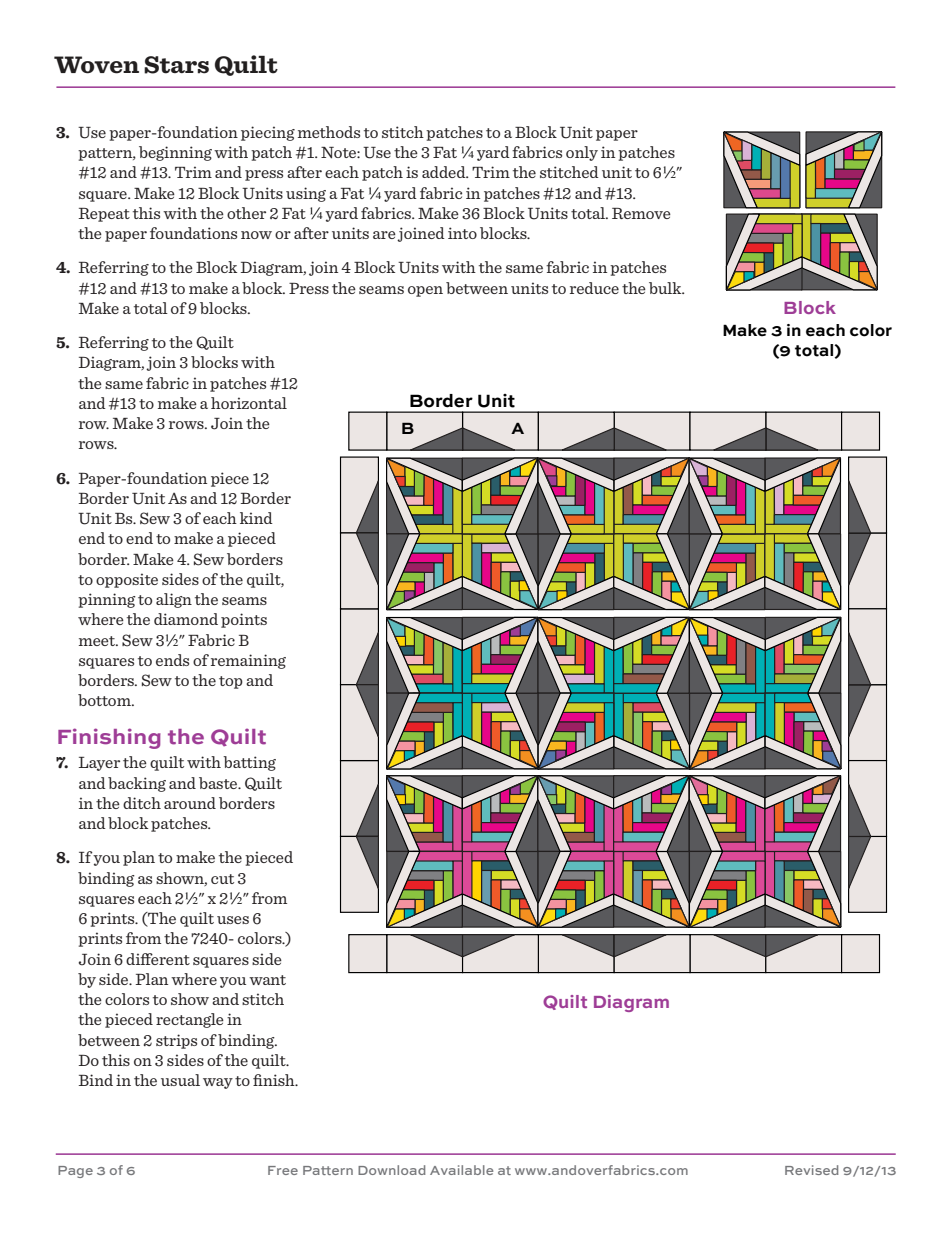 The width and height of the image is (952, 1233). What do you see at coordinates (812, 1170) in the image?
I see `Revised` at bounding box center [812, 1170].
